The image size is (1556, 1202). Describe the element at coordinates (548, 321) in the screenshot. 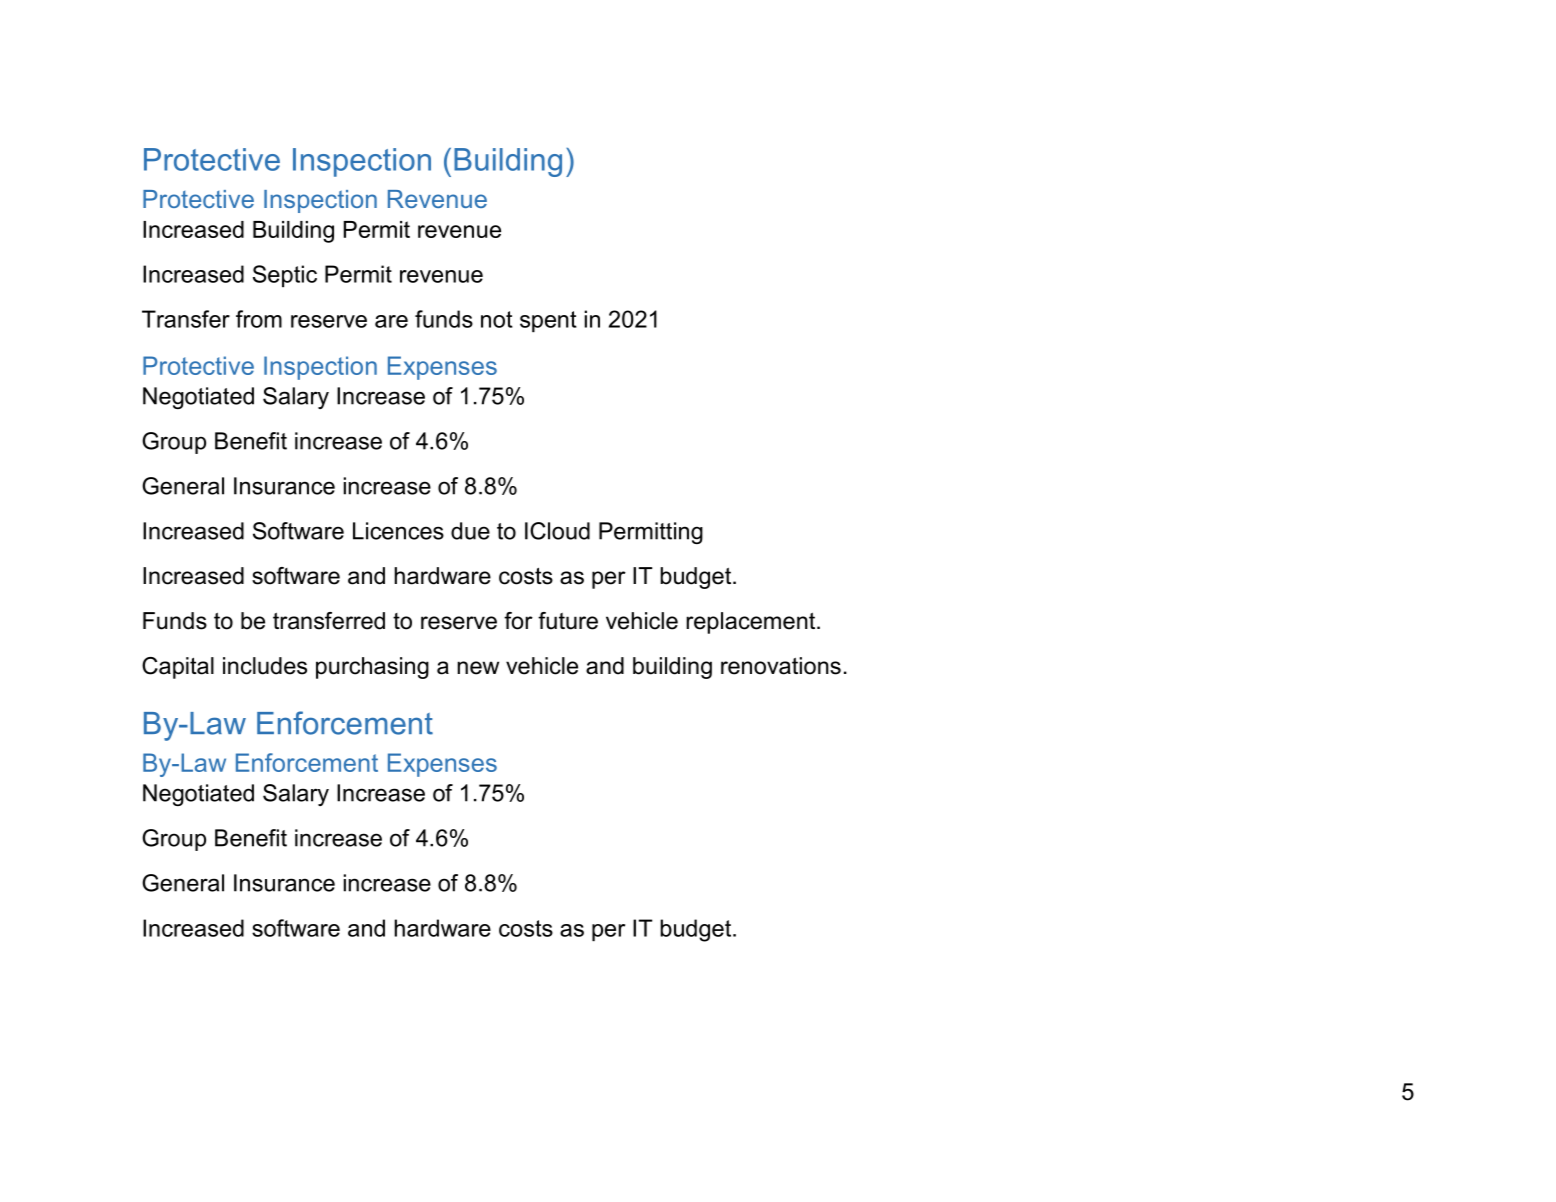

I see `spent` at that location.
